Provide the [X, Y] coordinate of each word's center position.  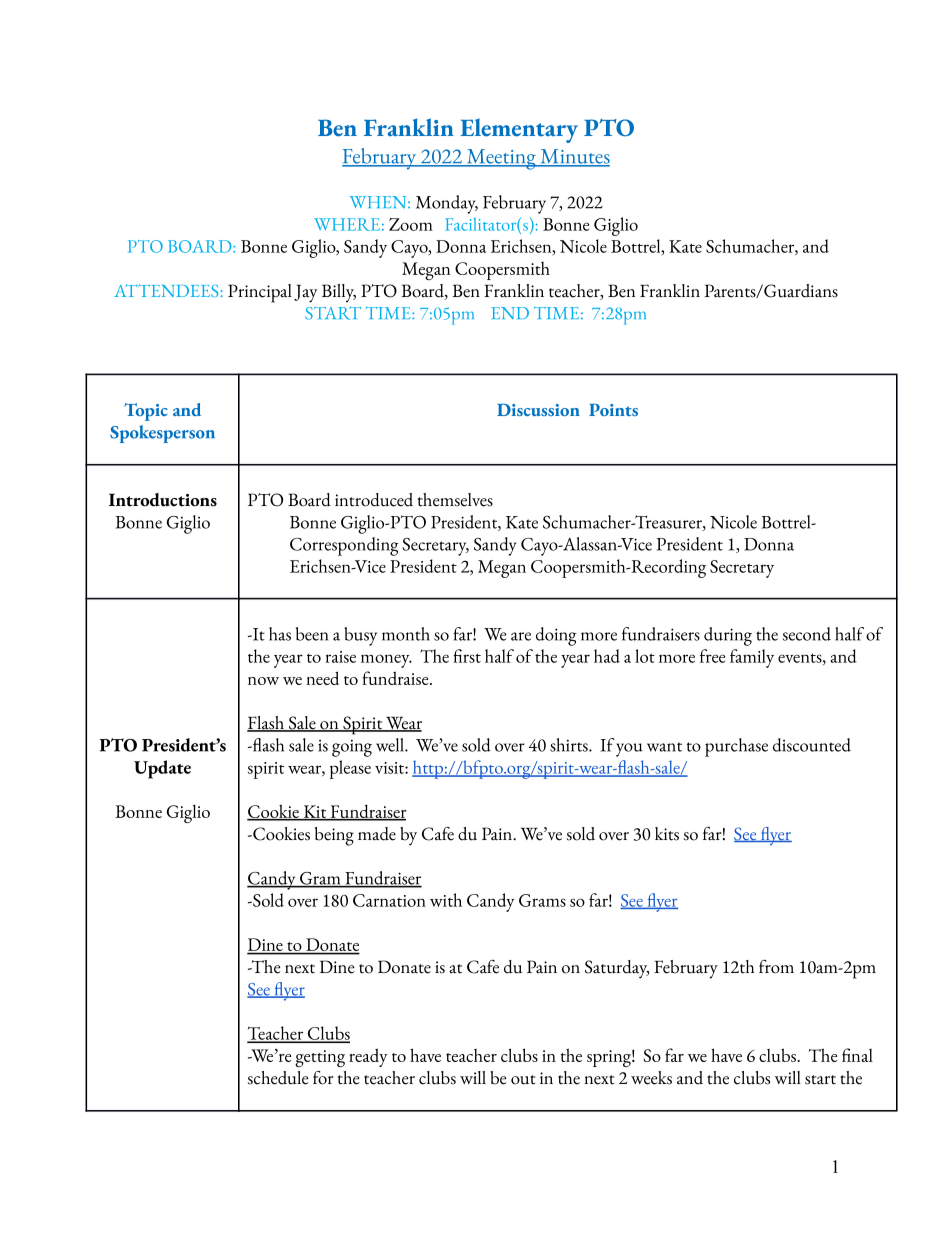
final [857, 1055]
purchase [736, 747]
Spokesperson [162, 434]
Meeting [501, 159]
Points [613, 409]
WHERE [347, 224]
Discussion [538, 410]
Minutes [574, 157]
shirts [570, 745]
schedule [278, 1078]
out [523, 1080]
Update [162, 769]
